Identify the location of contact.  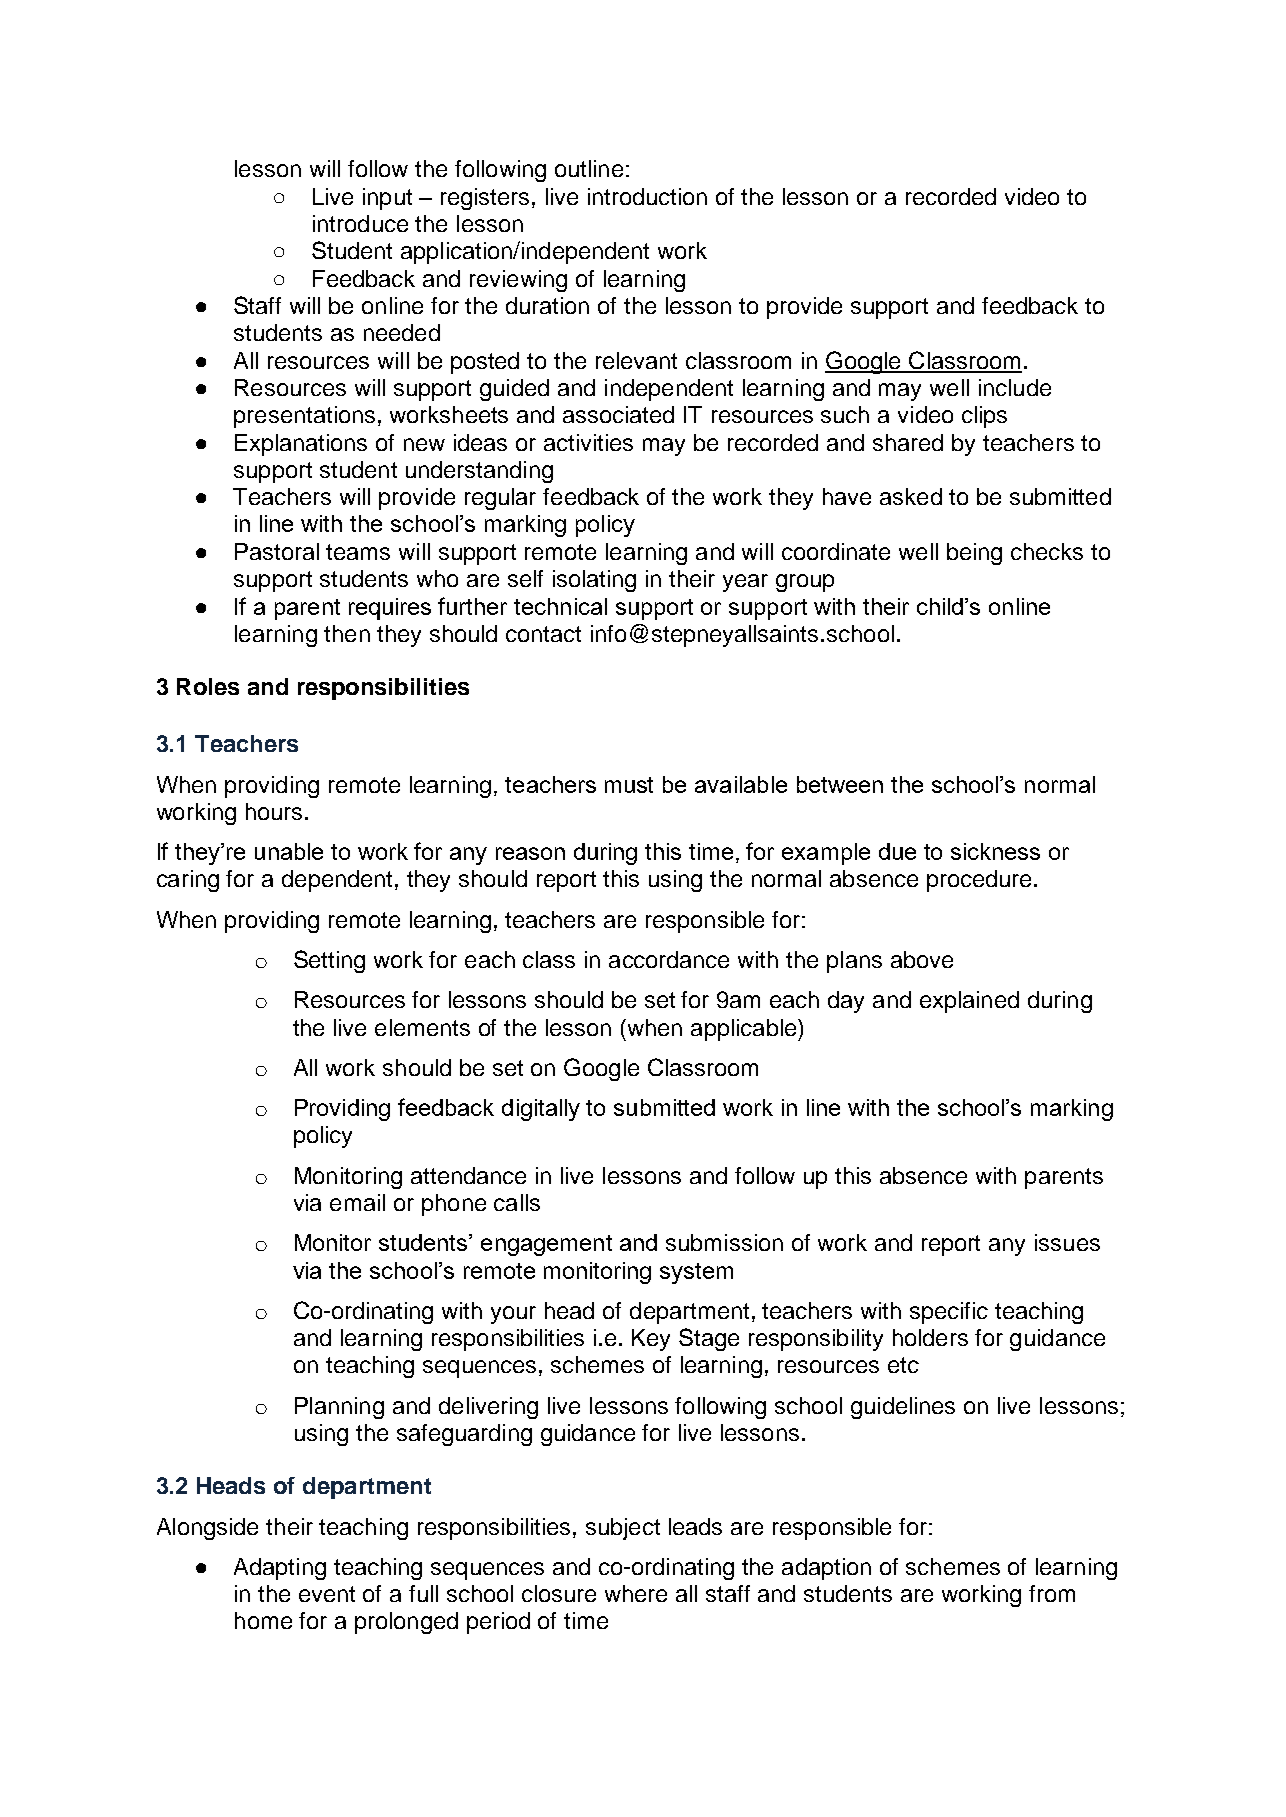
(543, 634).
